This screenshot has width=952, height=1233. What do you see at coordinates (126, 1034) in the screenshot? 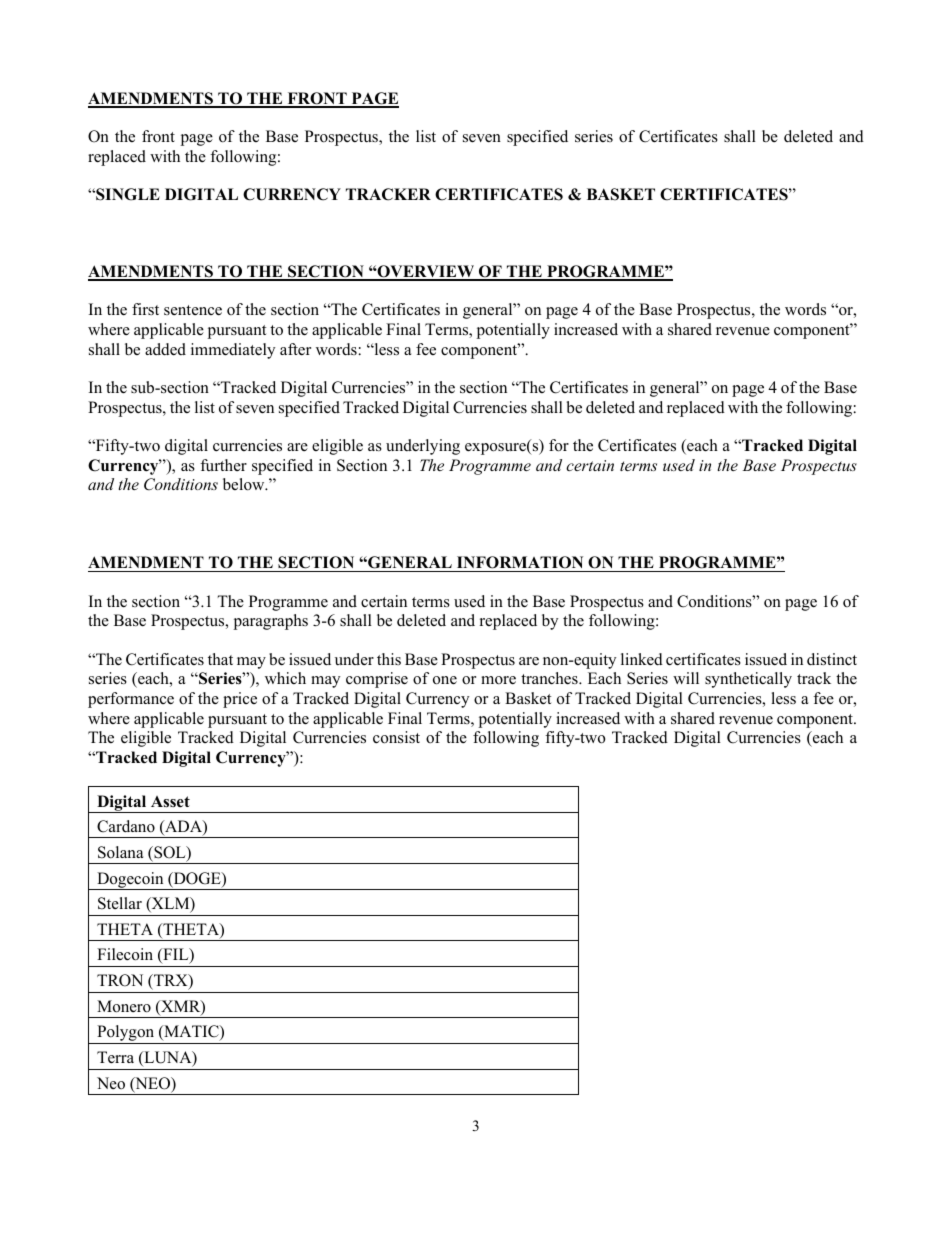
I see `Polygon` at bounding box center [126, 1034].
